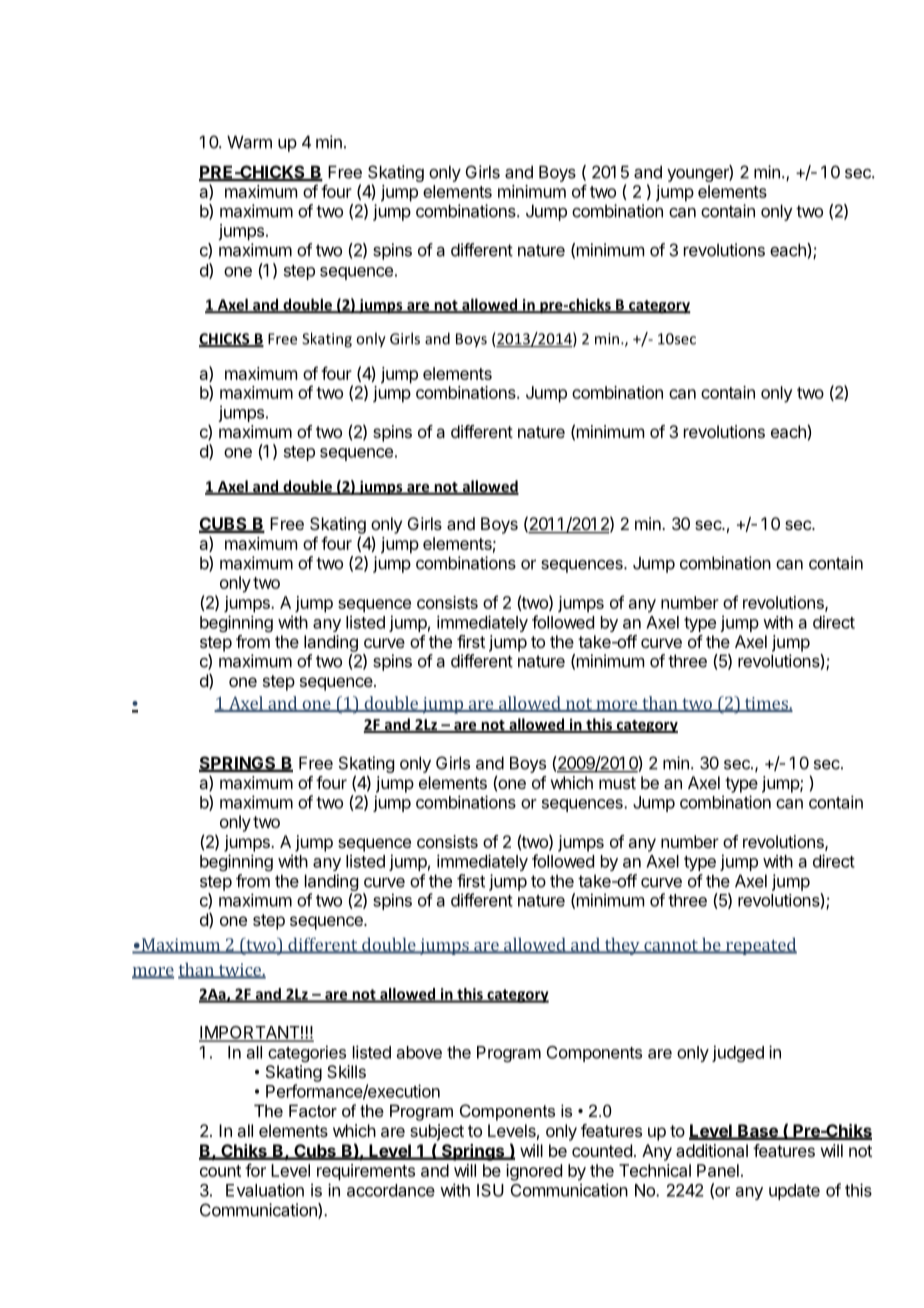  What do you see at coordinates (313, 1110) in the screenshot?
I see `Factor` at bounding box center [313, 1110].
